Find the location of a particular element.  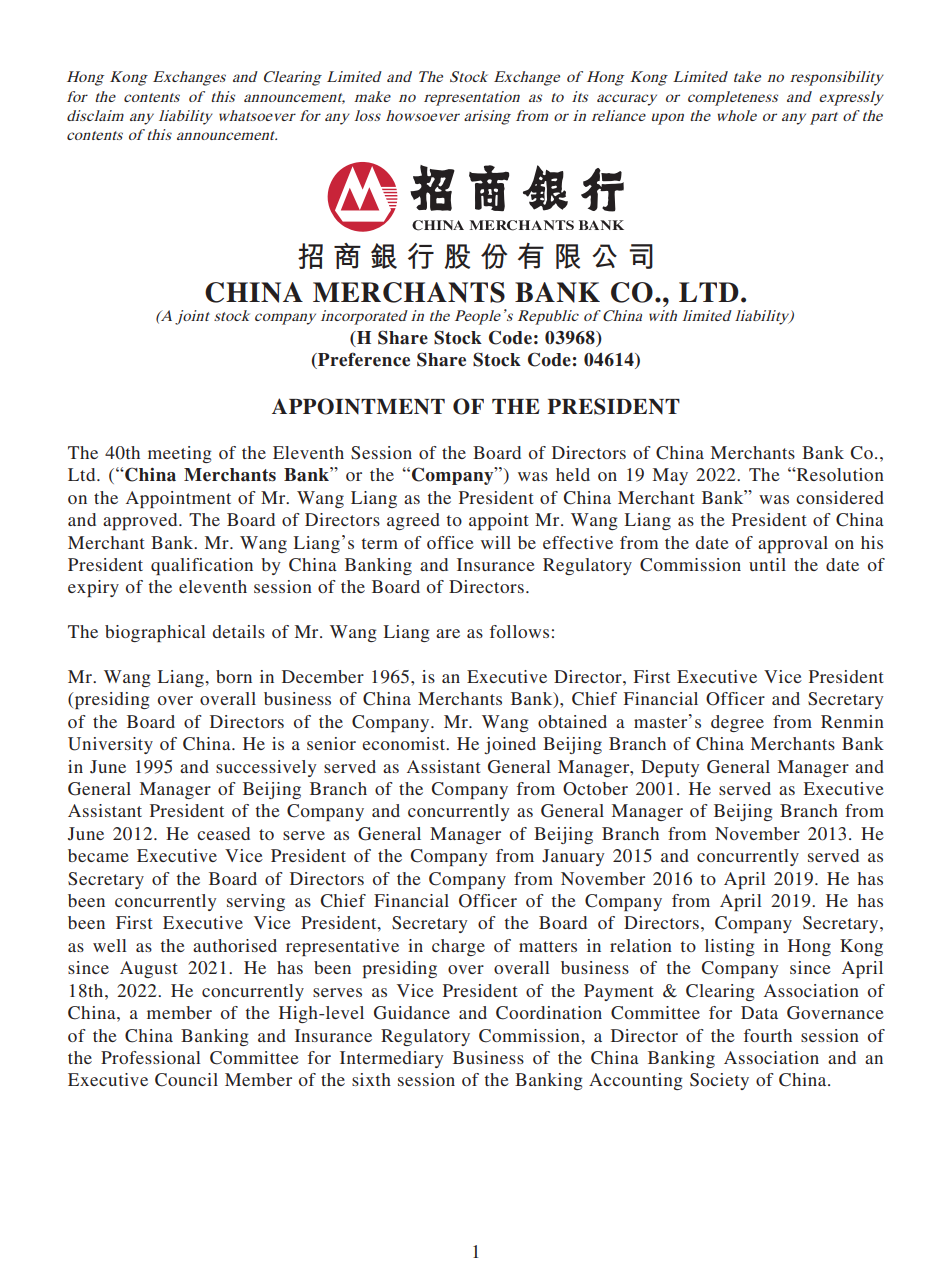

meeting is located at coordinates (180, 454).
